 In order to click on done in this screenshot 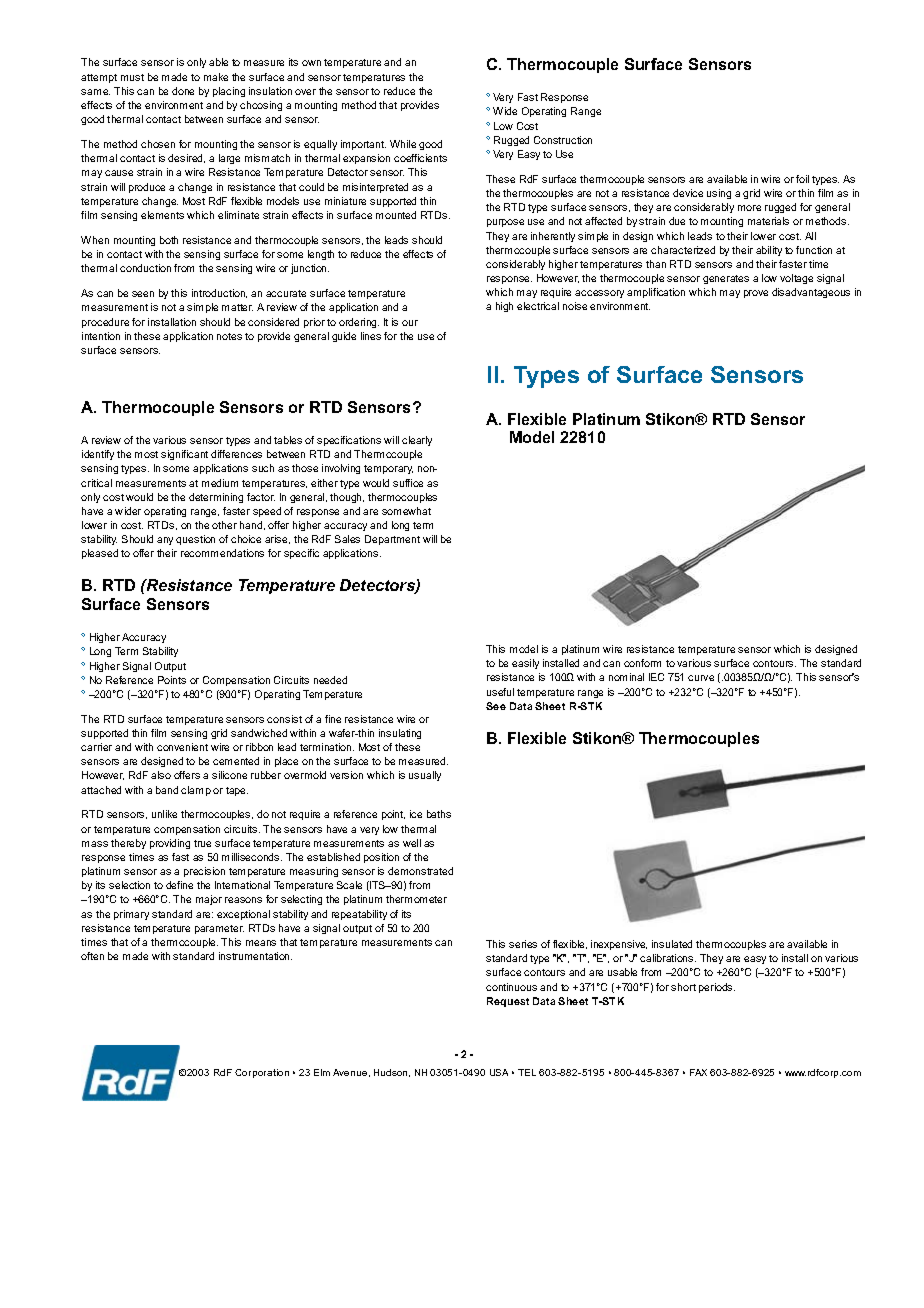, I will do `click(183, 91)`.
